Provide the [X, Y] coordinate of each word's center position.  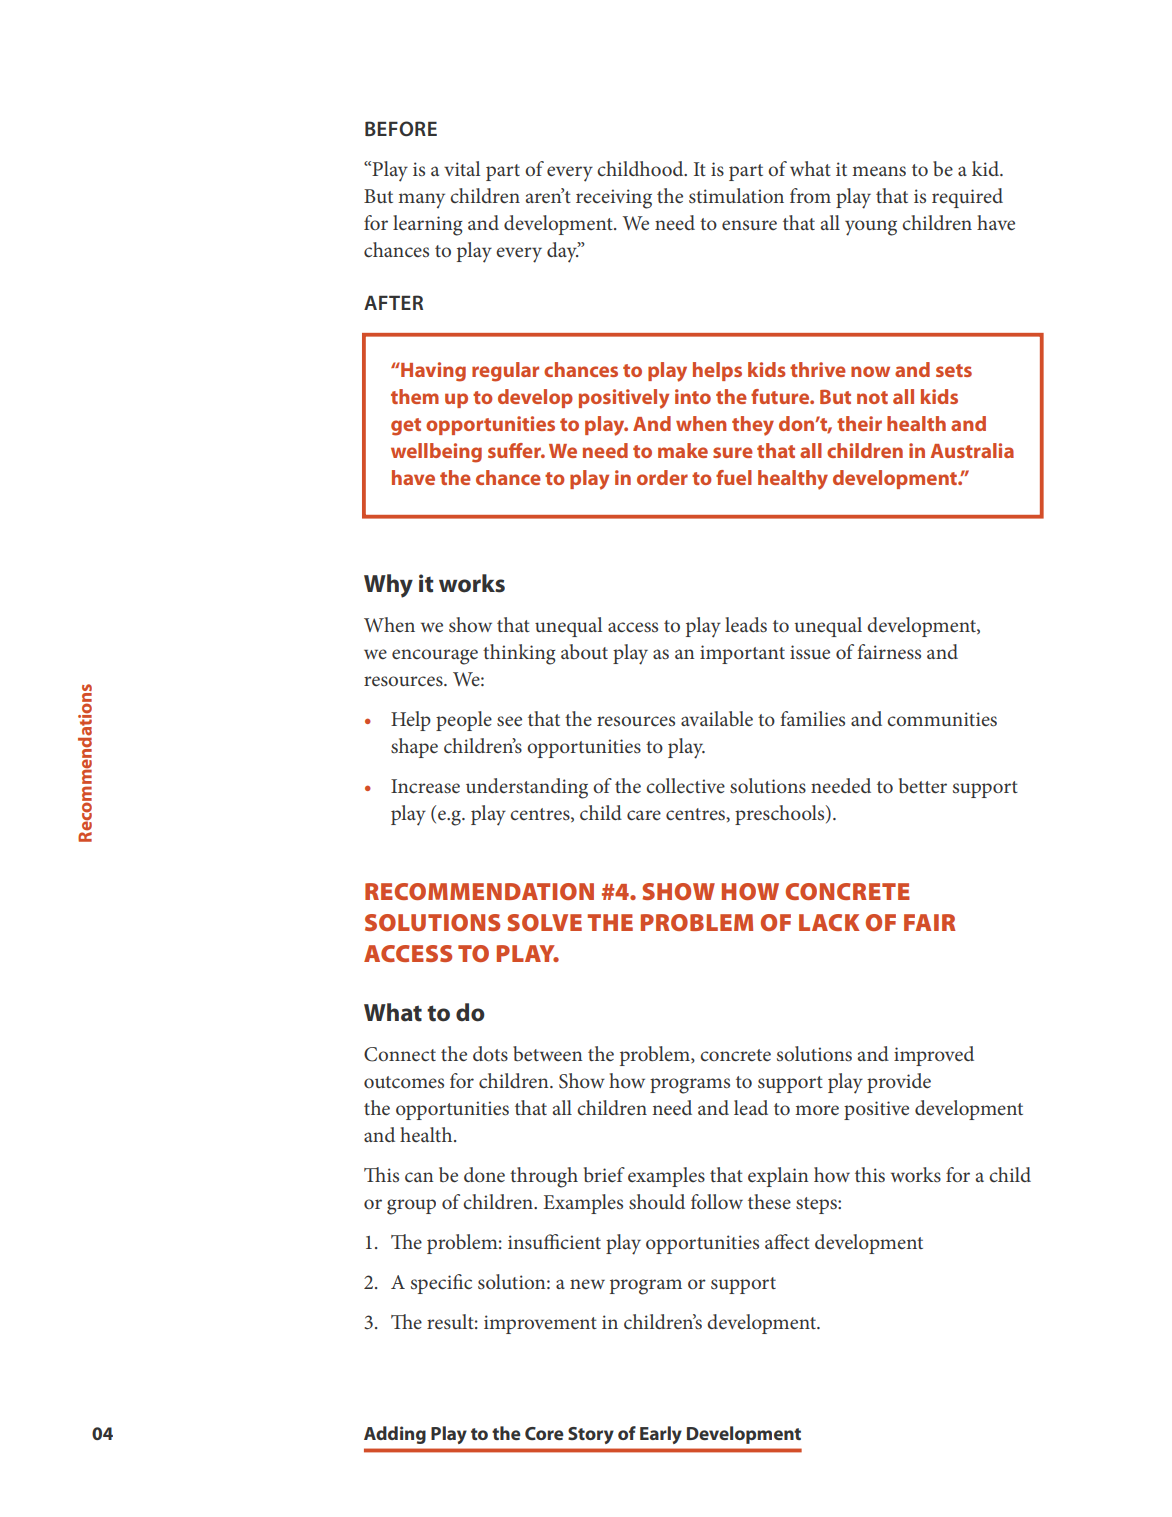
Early [661, 1435]
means [879, 171]
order [662, 477]
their [859, 423]
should [657, 1201]
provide [899, 1083]
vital [462, 168]
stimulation [736, 195]
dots [490, 1053]
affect [787, 1241]
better [923, 786]
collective [685, 785]
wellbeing [436, 453]
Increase [425, 786]
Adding [395, 1435]
